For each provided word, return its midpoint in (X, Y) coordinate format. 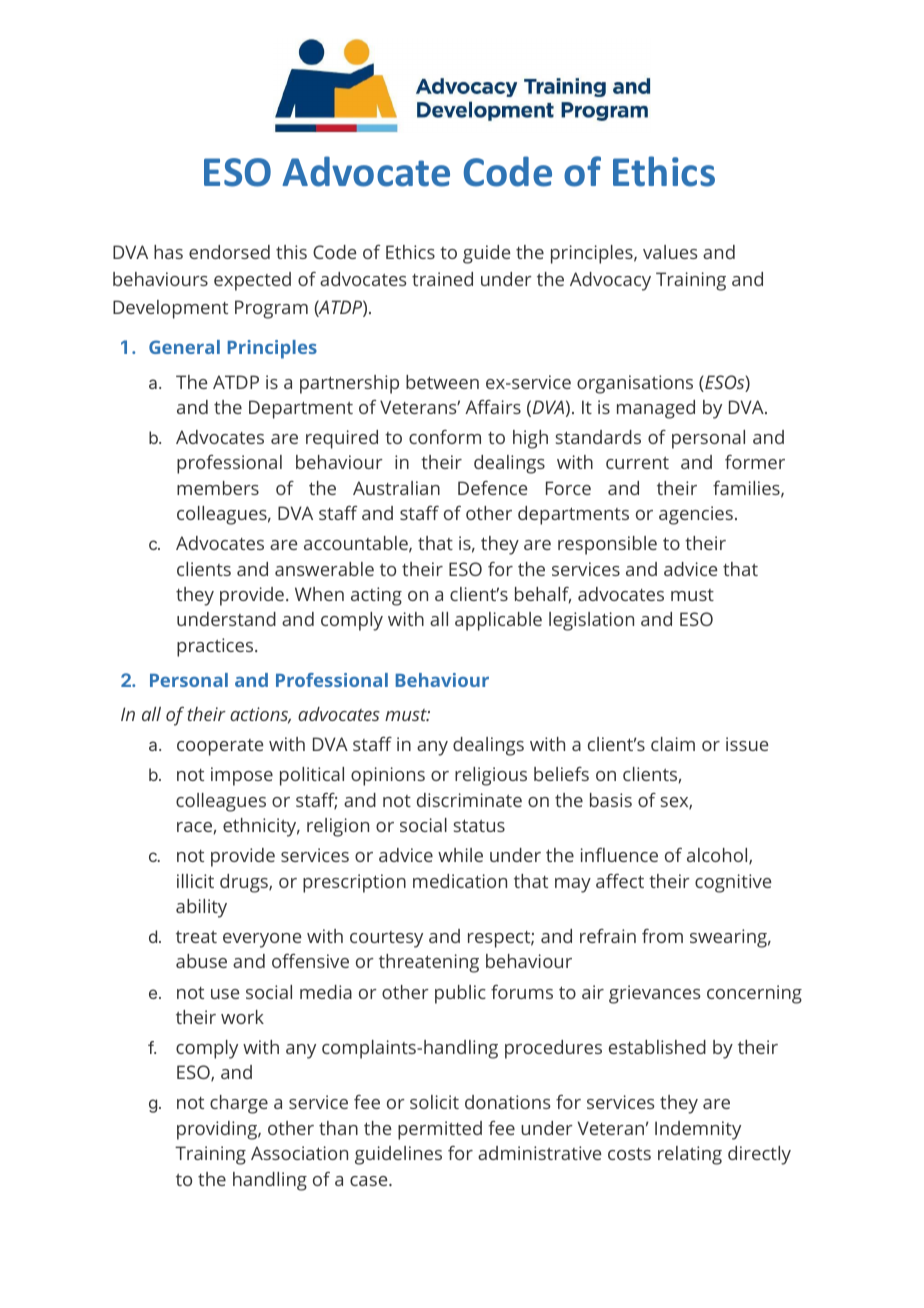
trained (442, 279)
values (670, 252)
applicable (498, 621)
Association (299, 1153)
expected (252, 281)
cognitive (733, 883)
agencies (696, 515)
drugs (245, 883)
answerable (324, 569)
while (460, 855)
